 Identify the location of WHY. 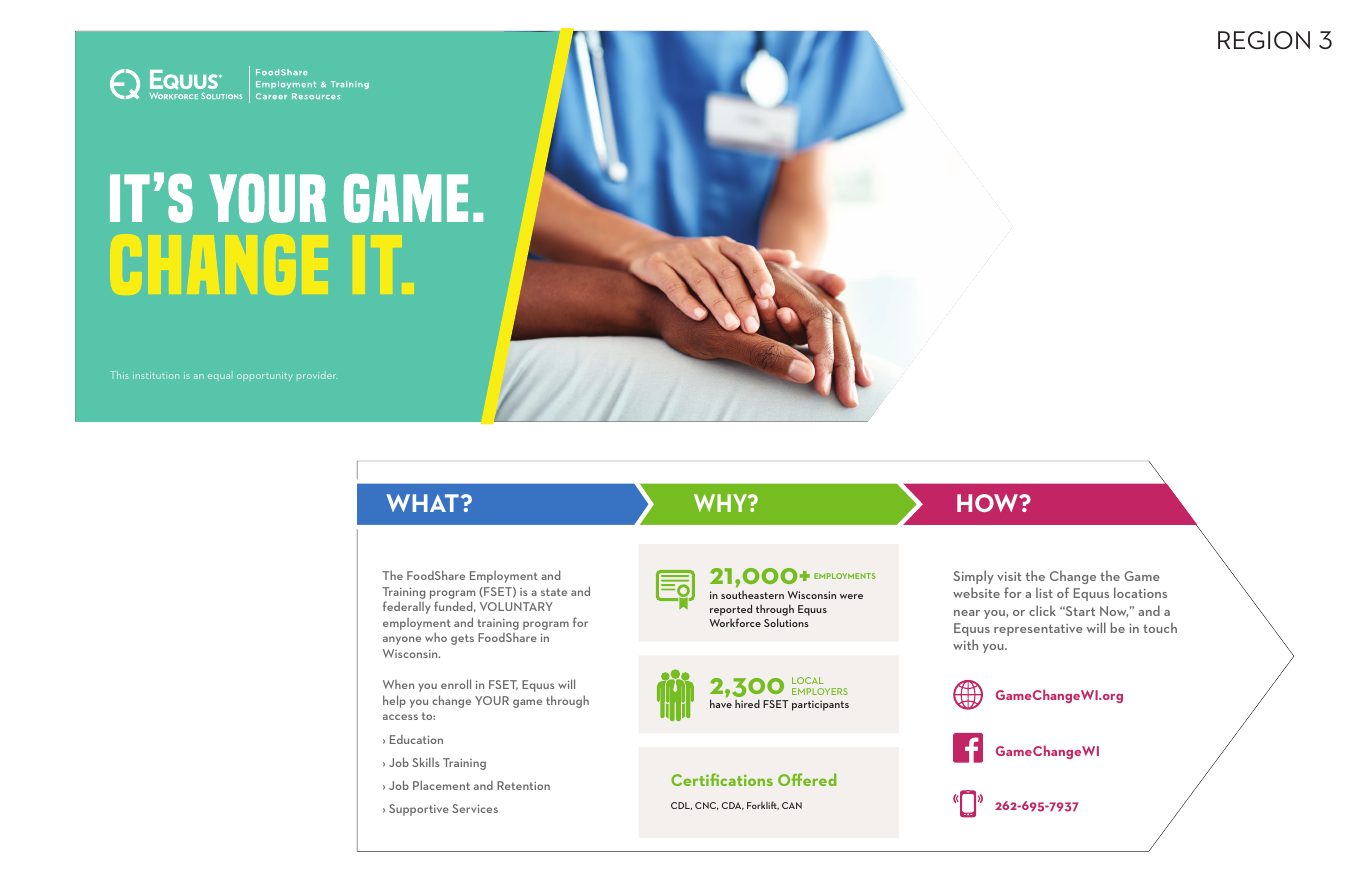
(721, 503).
